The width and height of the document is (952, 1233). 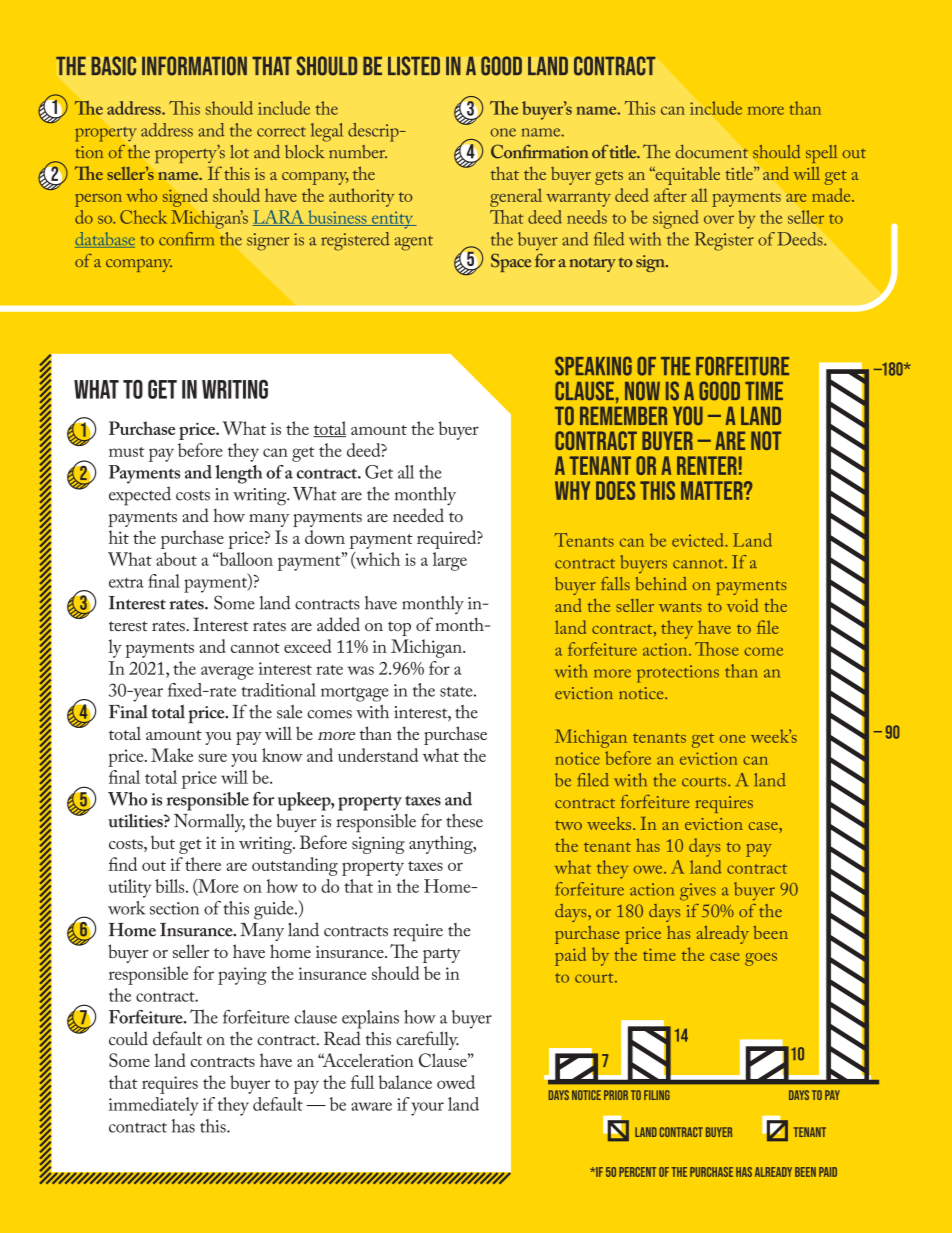 I want to click on listed, so click(x=414, y=66).
